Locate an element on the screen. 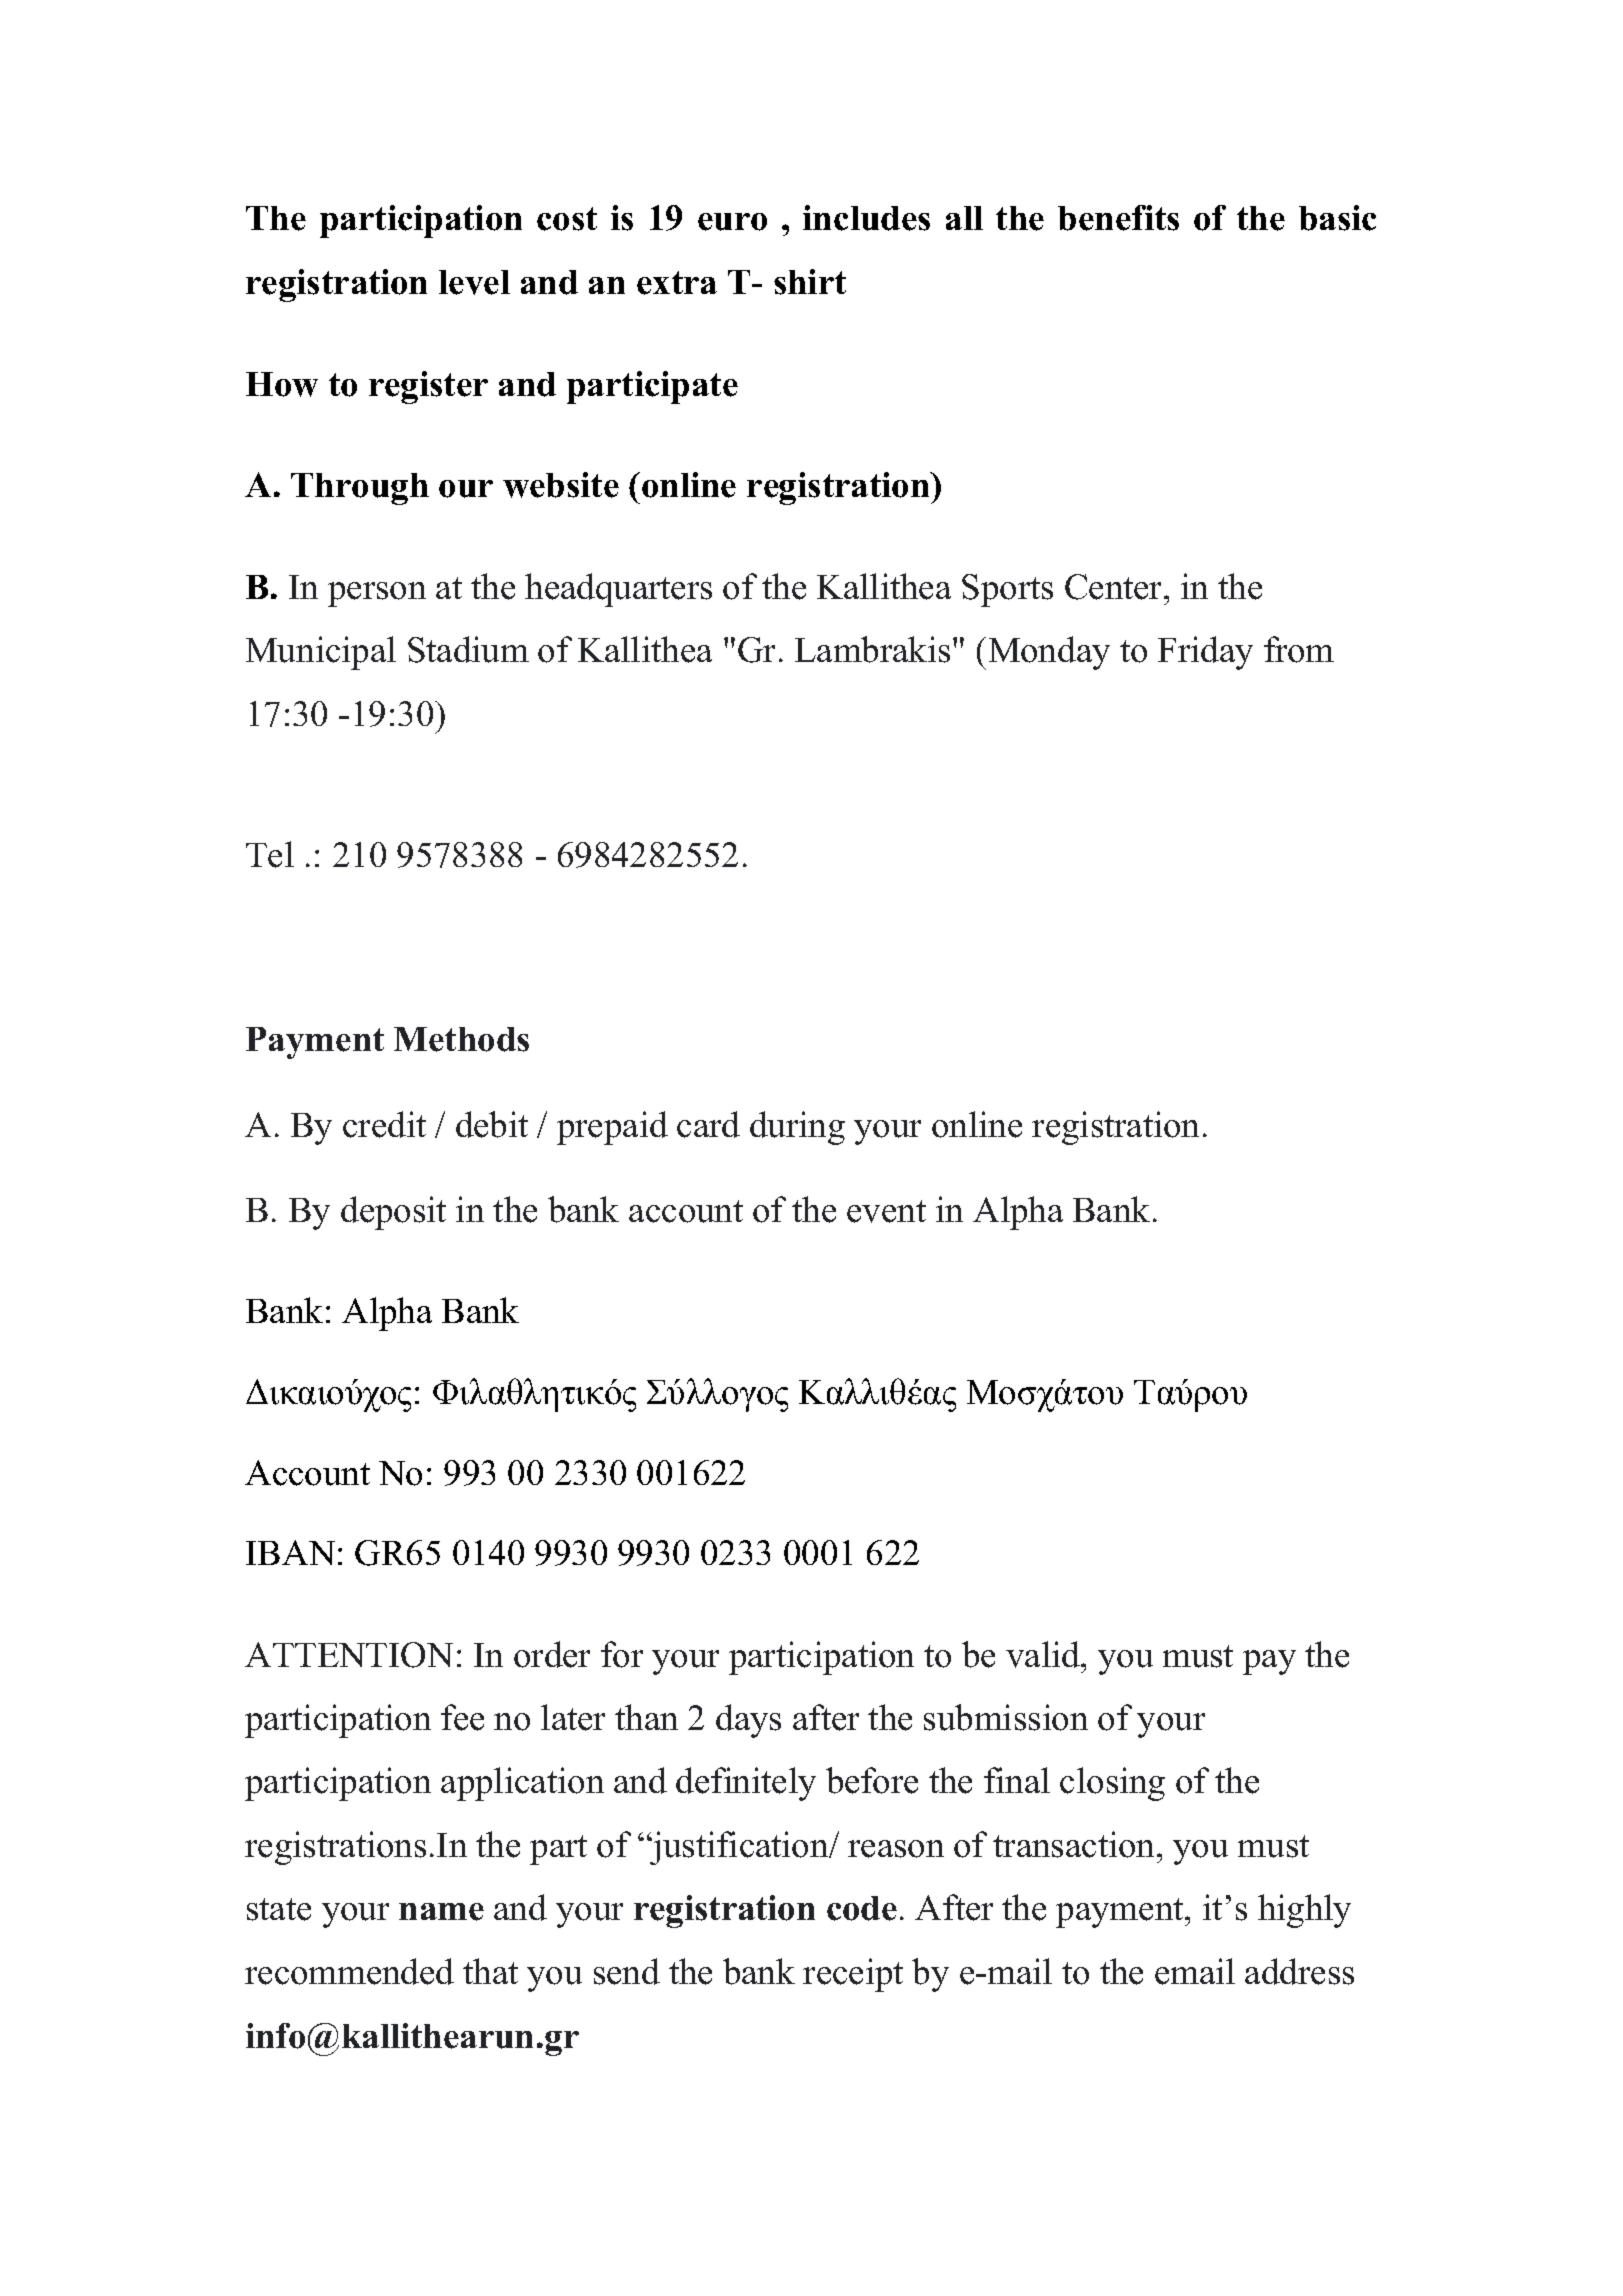 The height and width of the screenshot is (2296, 1623). Municipal is located at coordinates (321, 653).
